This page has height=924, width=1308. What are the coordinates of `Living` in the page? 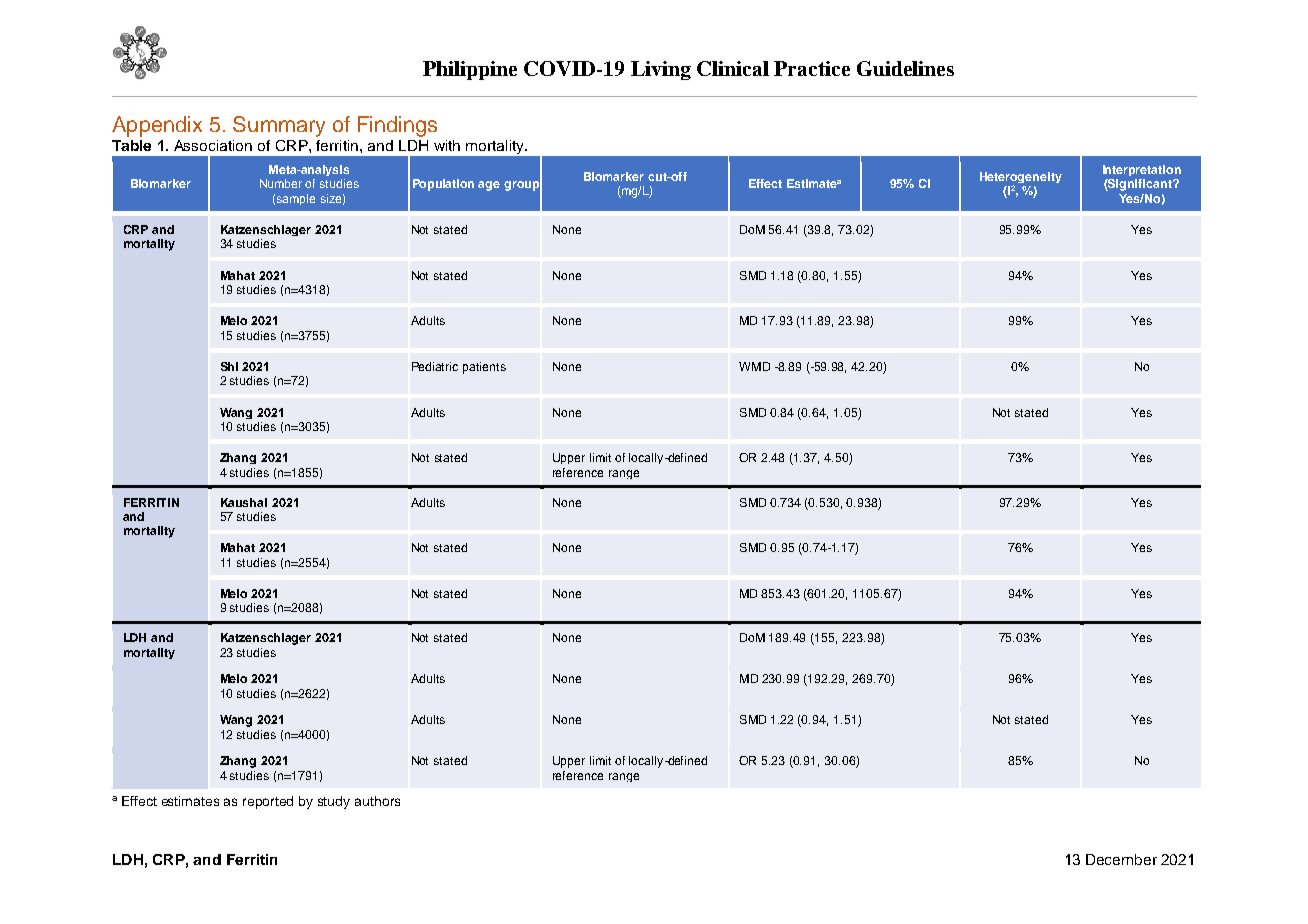 It's located at (661, 70).
